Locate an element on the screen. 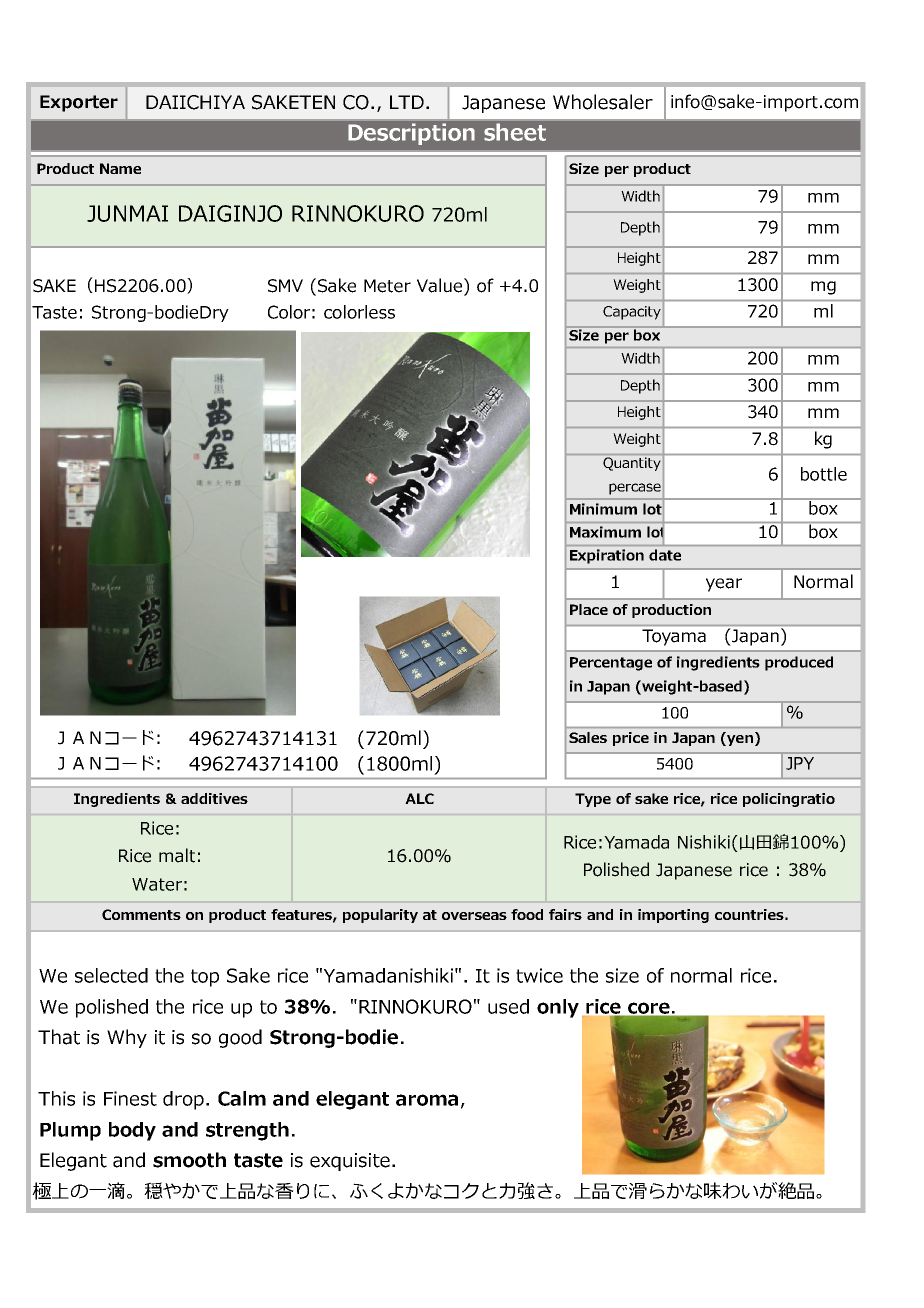  Description is located at coordinates (411, 134).
